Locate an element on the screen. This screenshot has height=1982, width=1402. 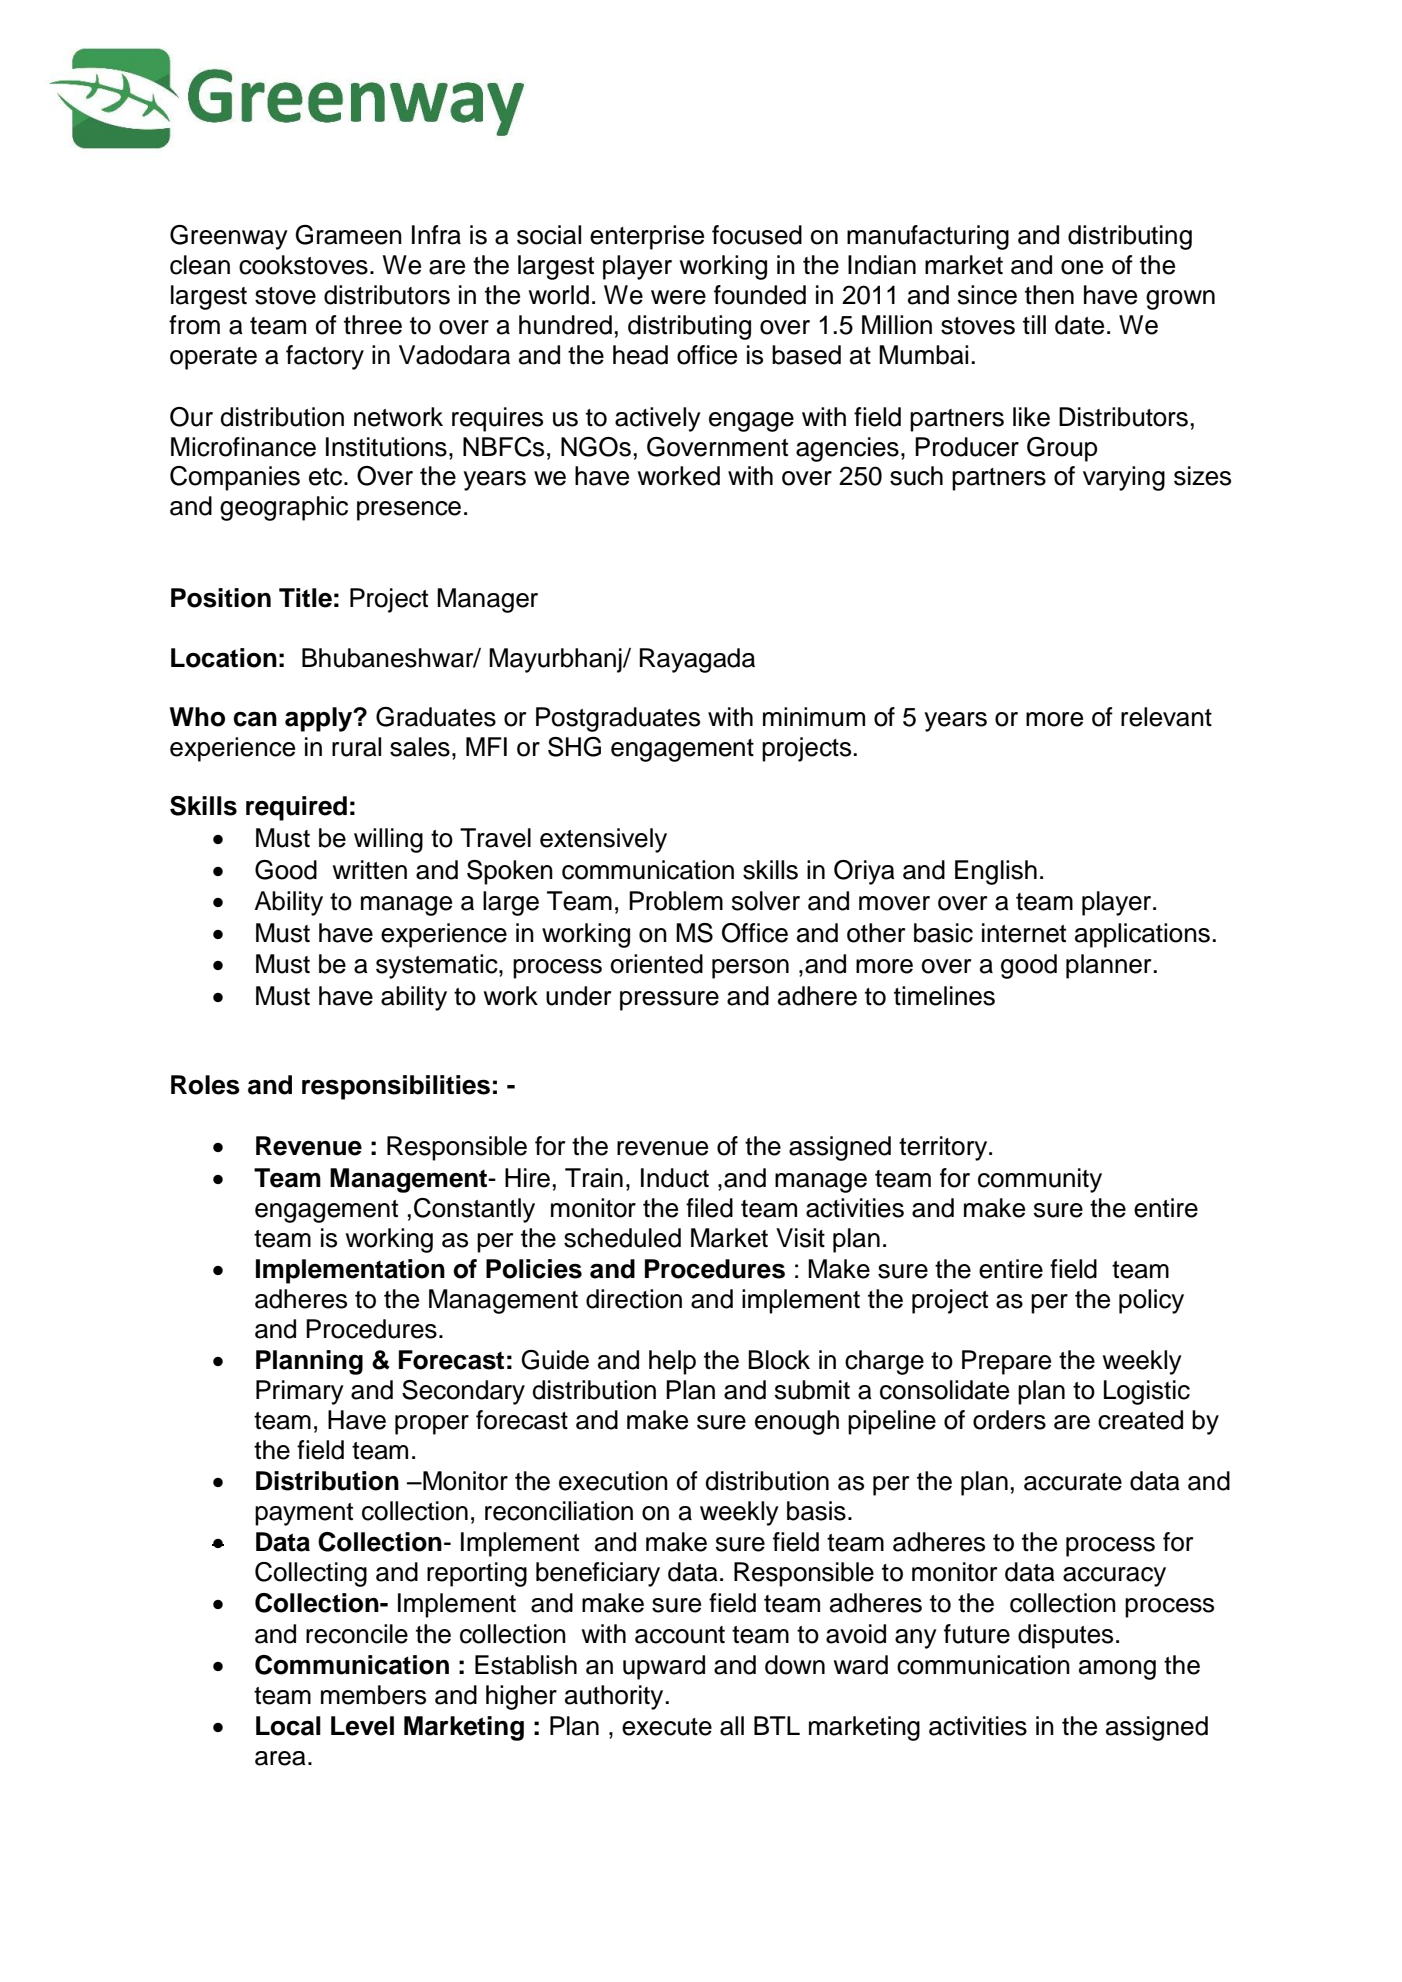
help is located at coordinates (672, 1362).
